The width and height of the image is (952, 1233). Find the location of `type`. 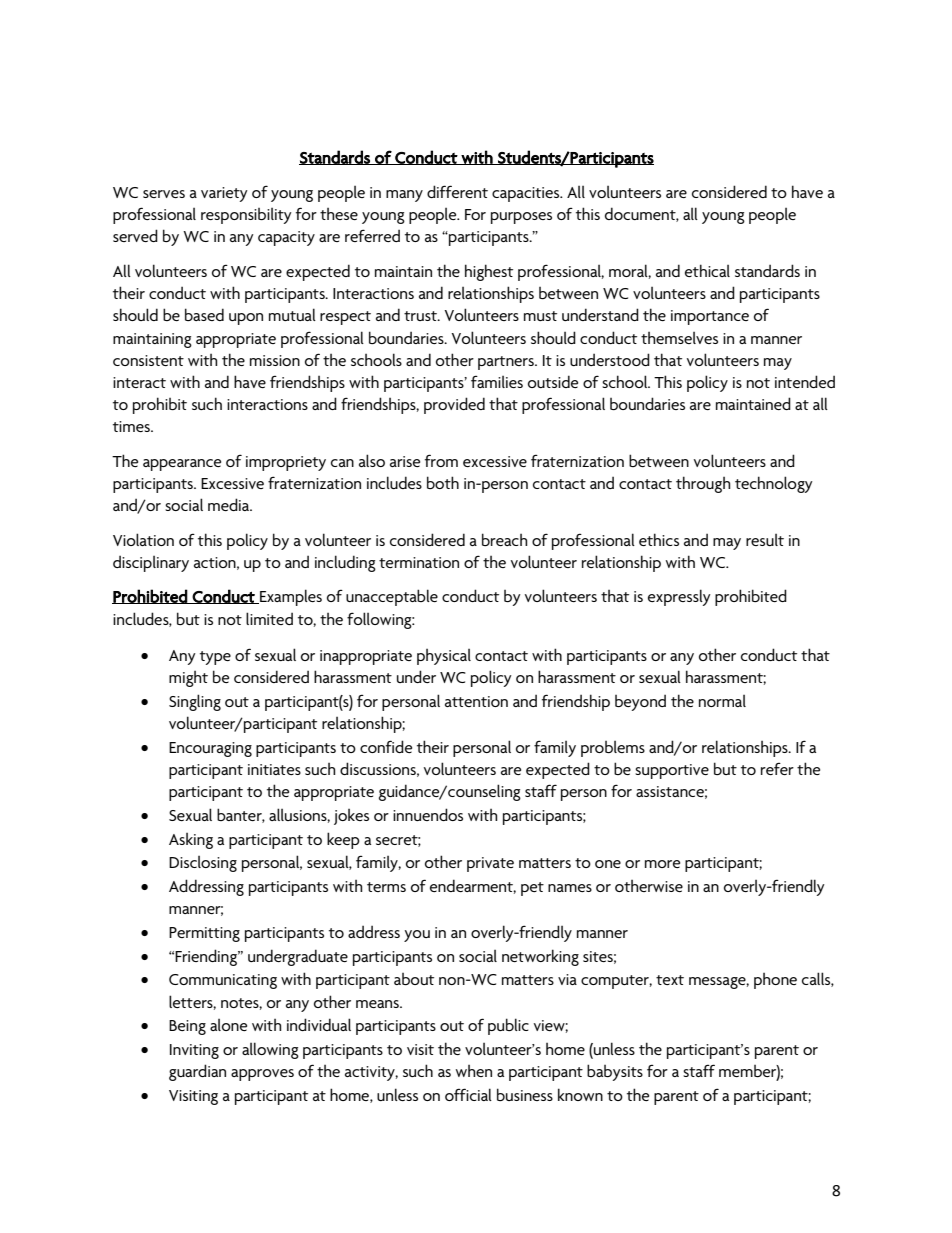

type is located at coordinates (215, 658).
